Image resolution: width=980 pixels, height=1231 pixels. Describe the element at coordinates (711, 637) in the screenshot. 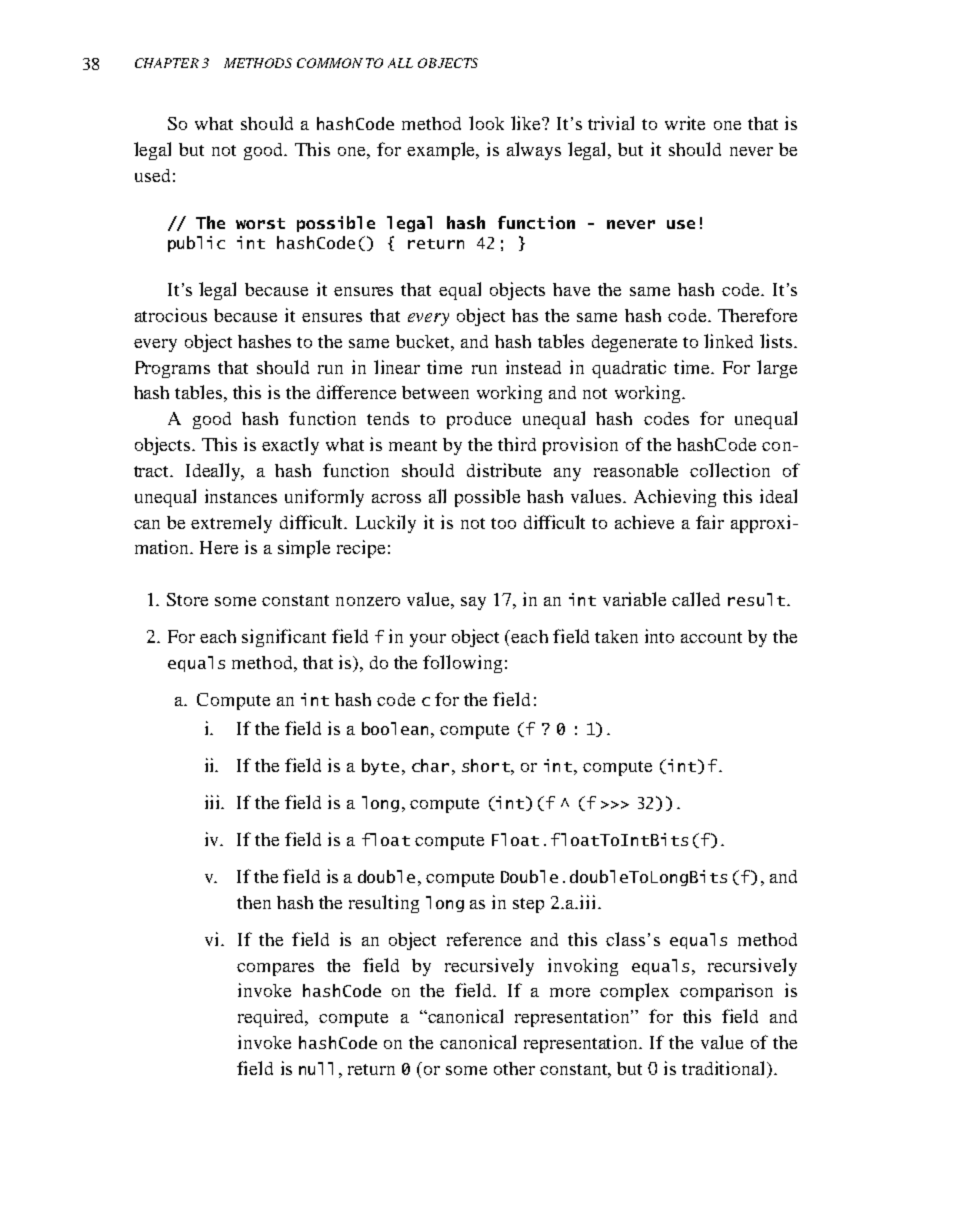

I see `account` at that location.
